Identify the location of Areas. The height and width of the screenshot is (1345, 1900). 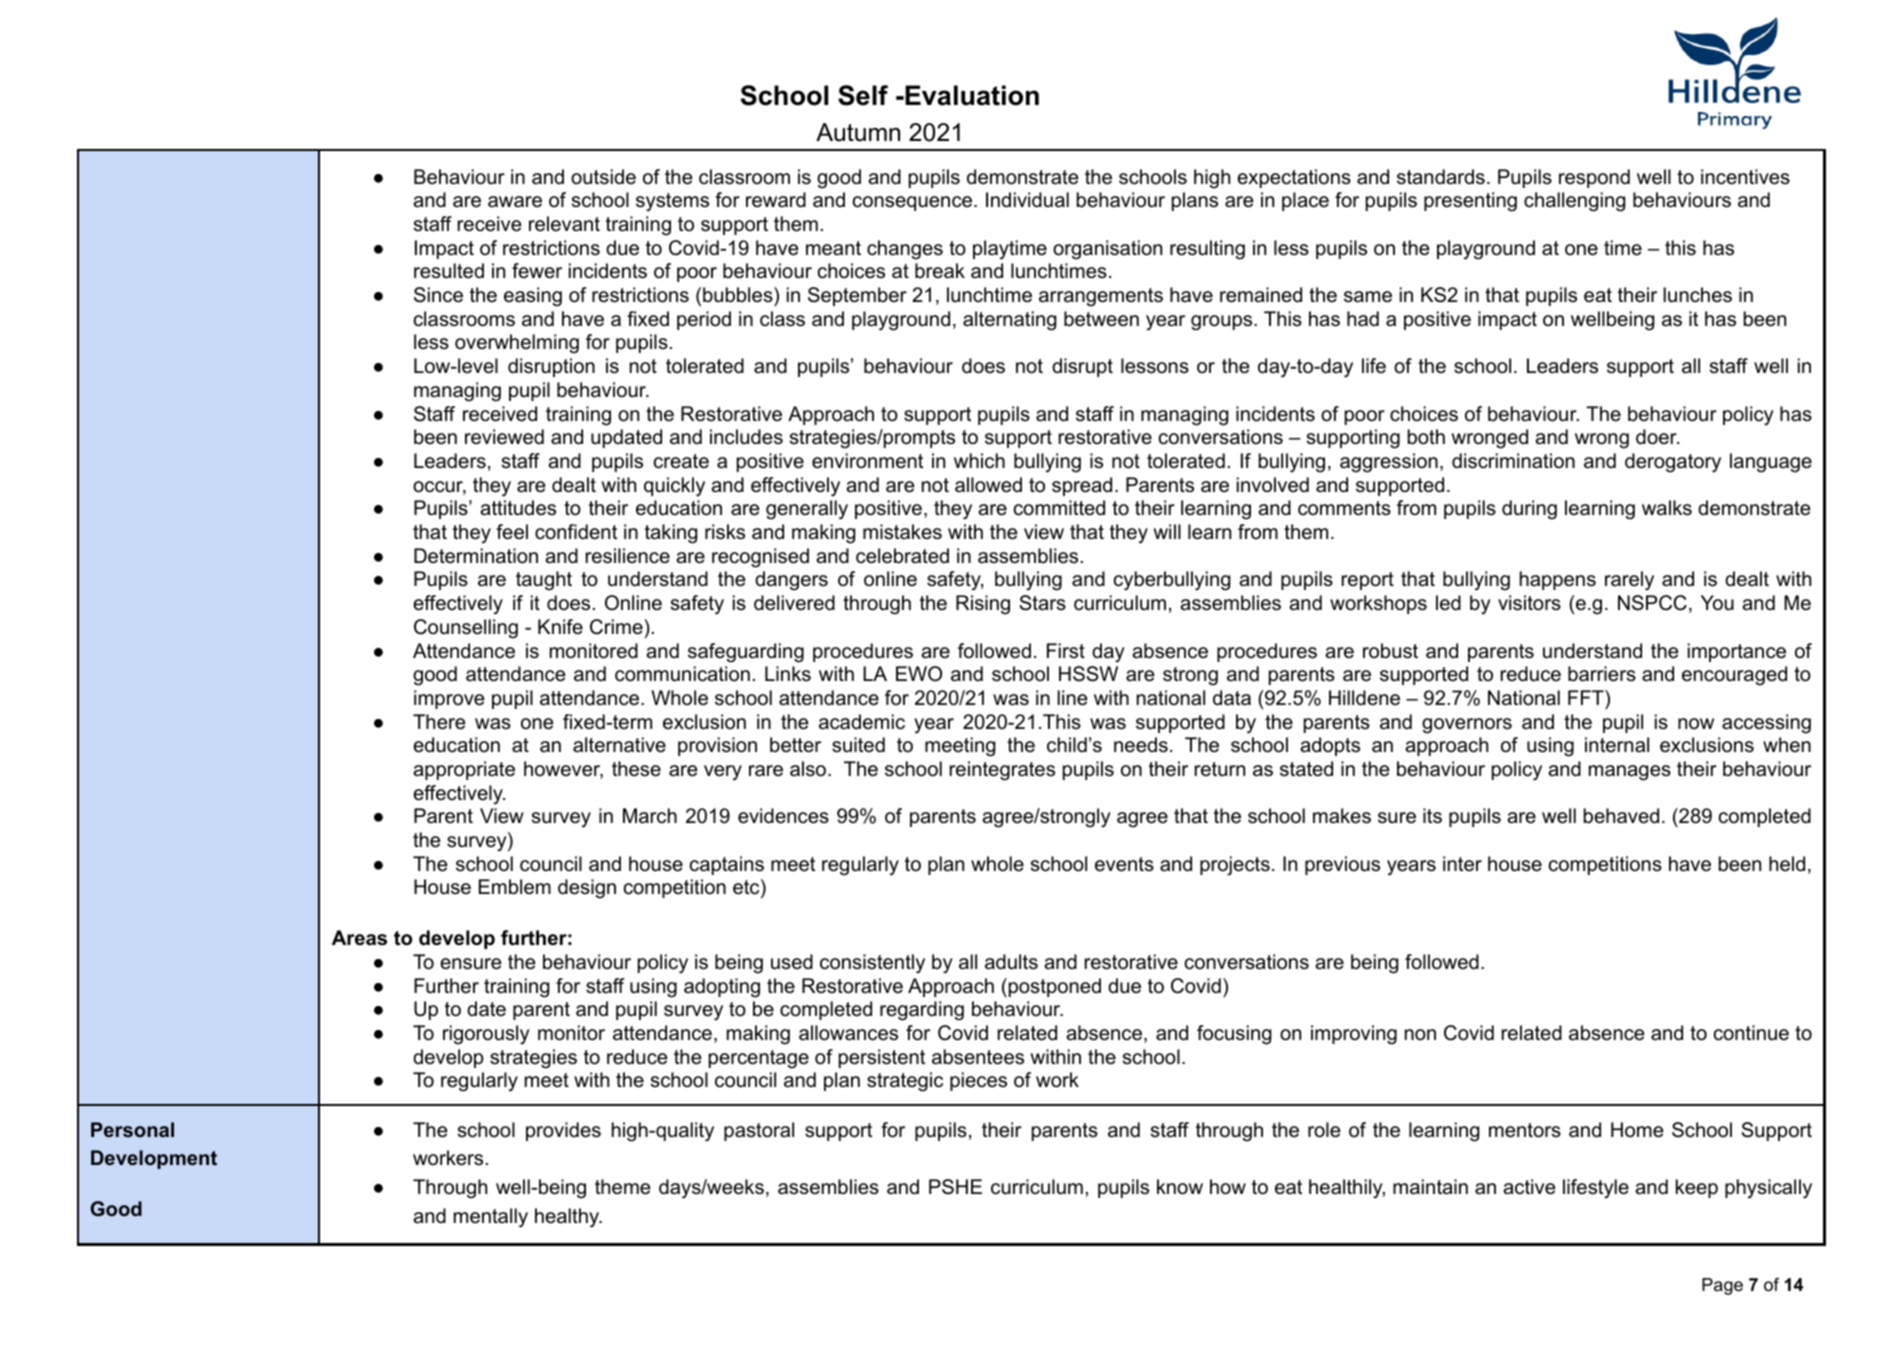
(359, 938).
